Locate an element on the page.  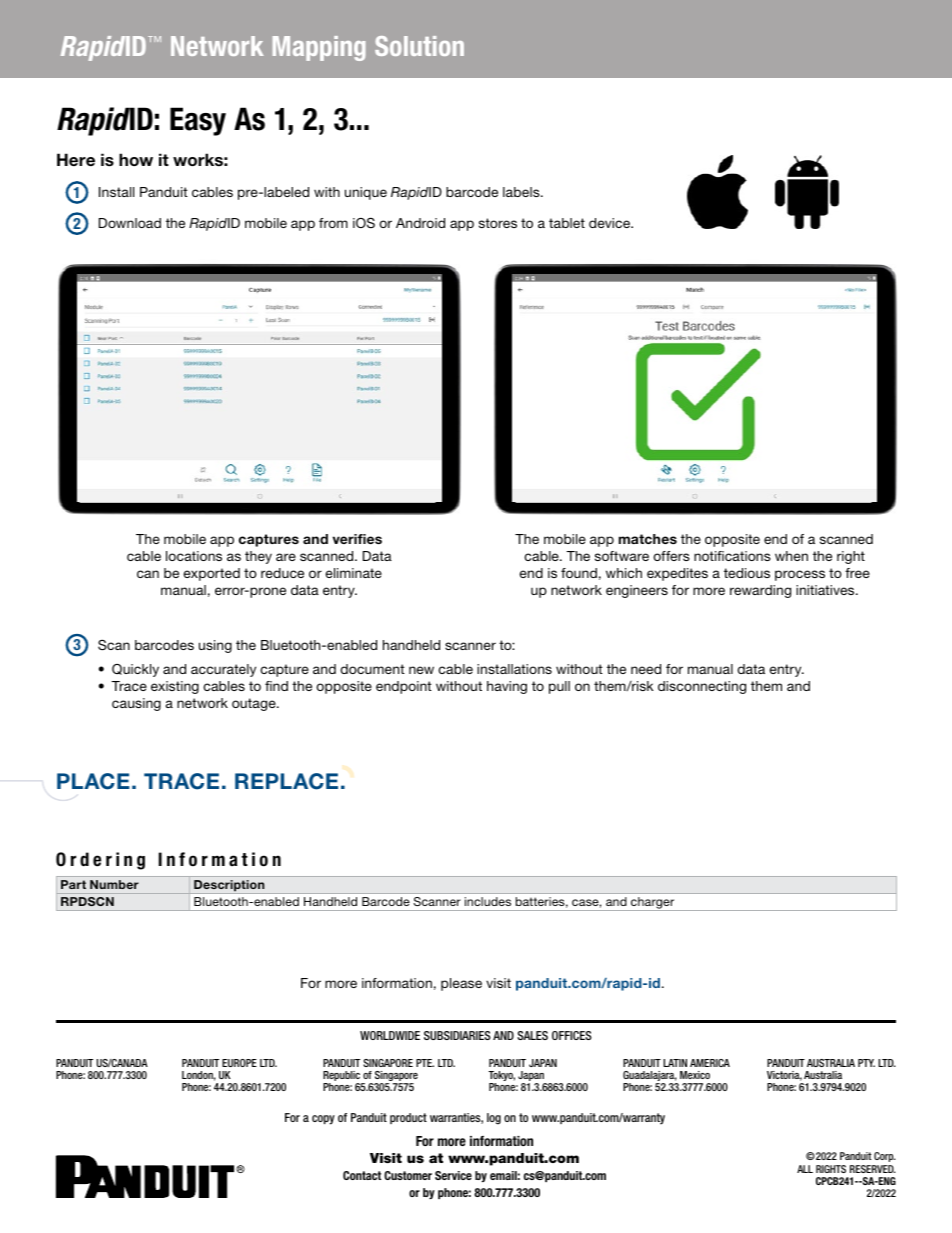
exported is located at coordinates (211, 574).
